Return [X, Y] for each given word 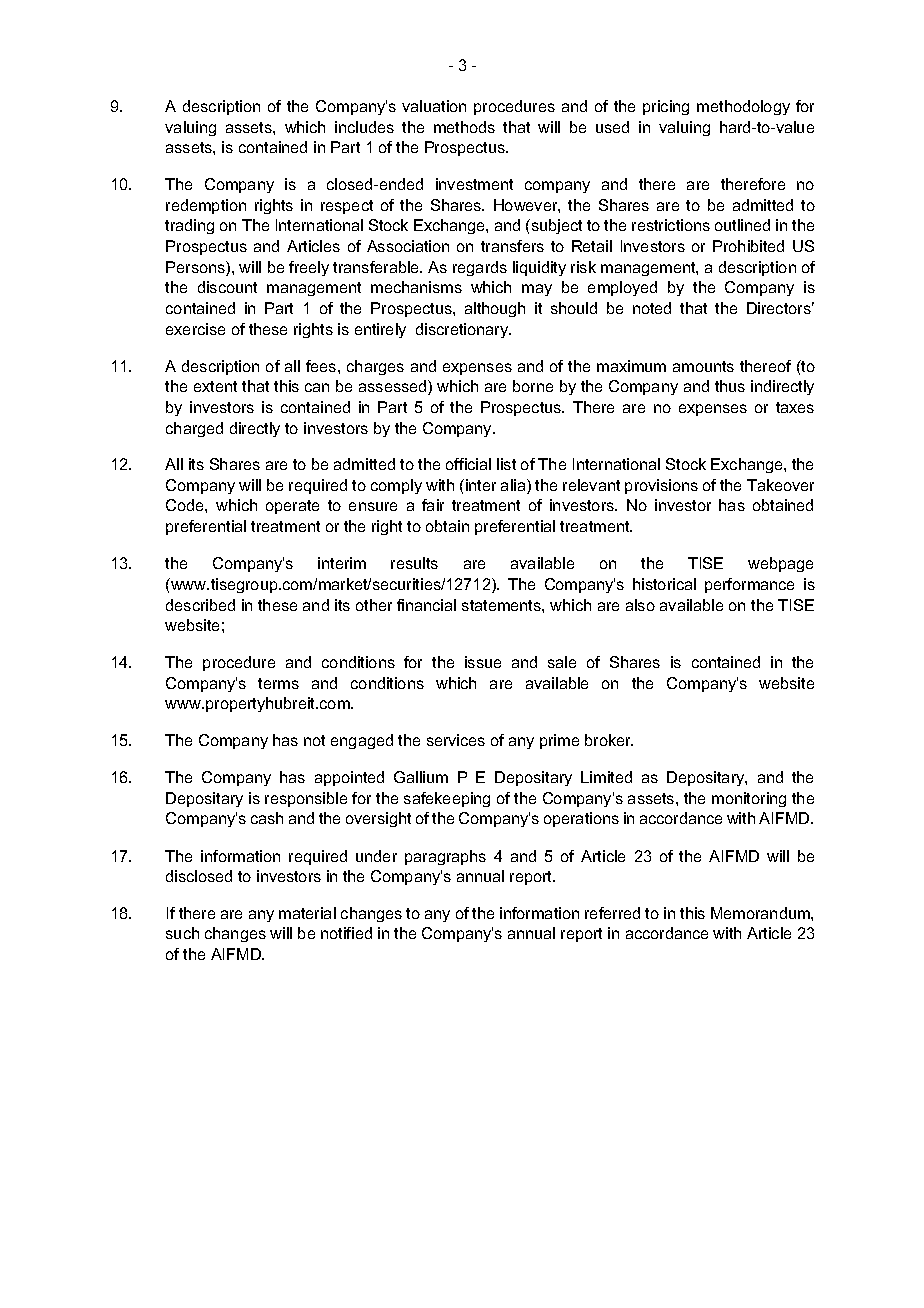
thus [730, 386]
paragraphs [445, 857]
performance [749, 585]
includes [364, 127]
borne [533, 386]
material [307, 913]
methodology [743, 107]
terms [278, 683]
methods [464, 127]
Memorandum [761, 913]
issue [483, 662]
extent [215, 386]
